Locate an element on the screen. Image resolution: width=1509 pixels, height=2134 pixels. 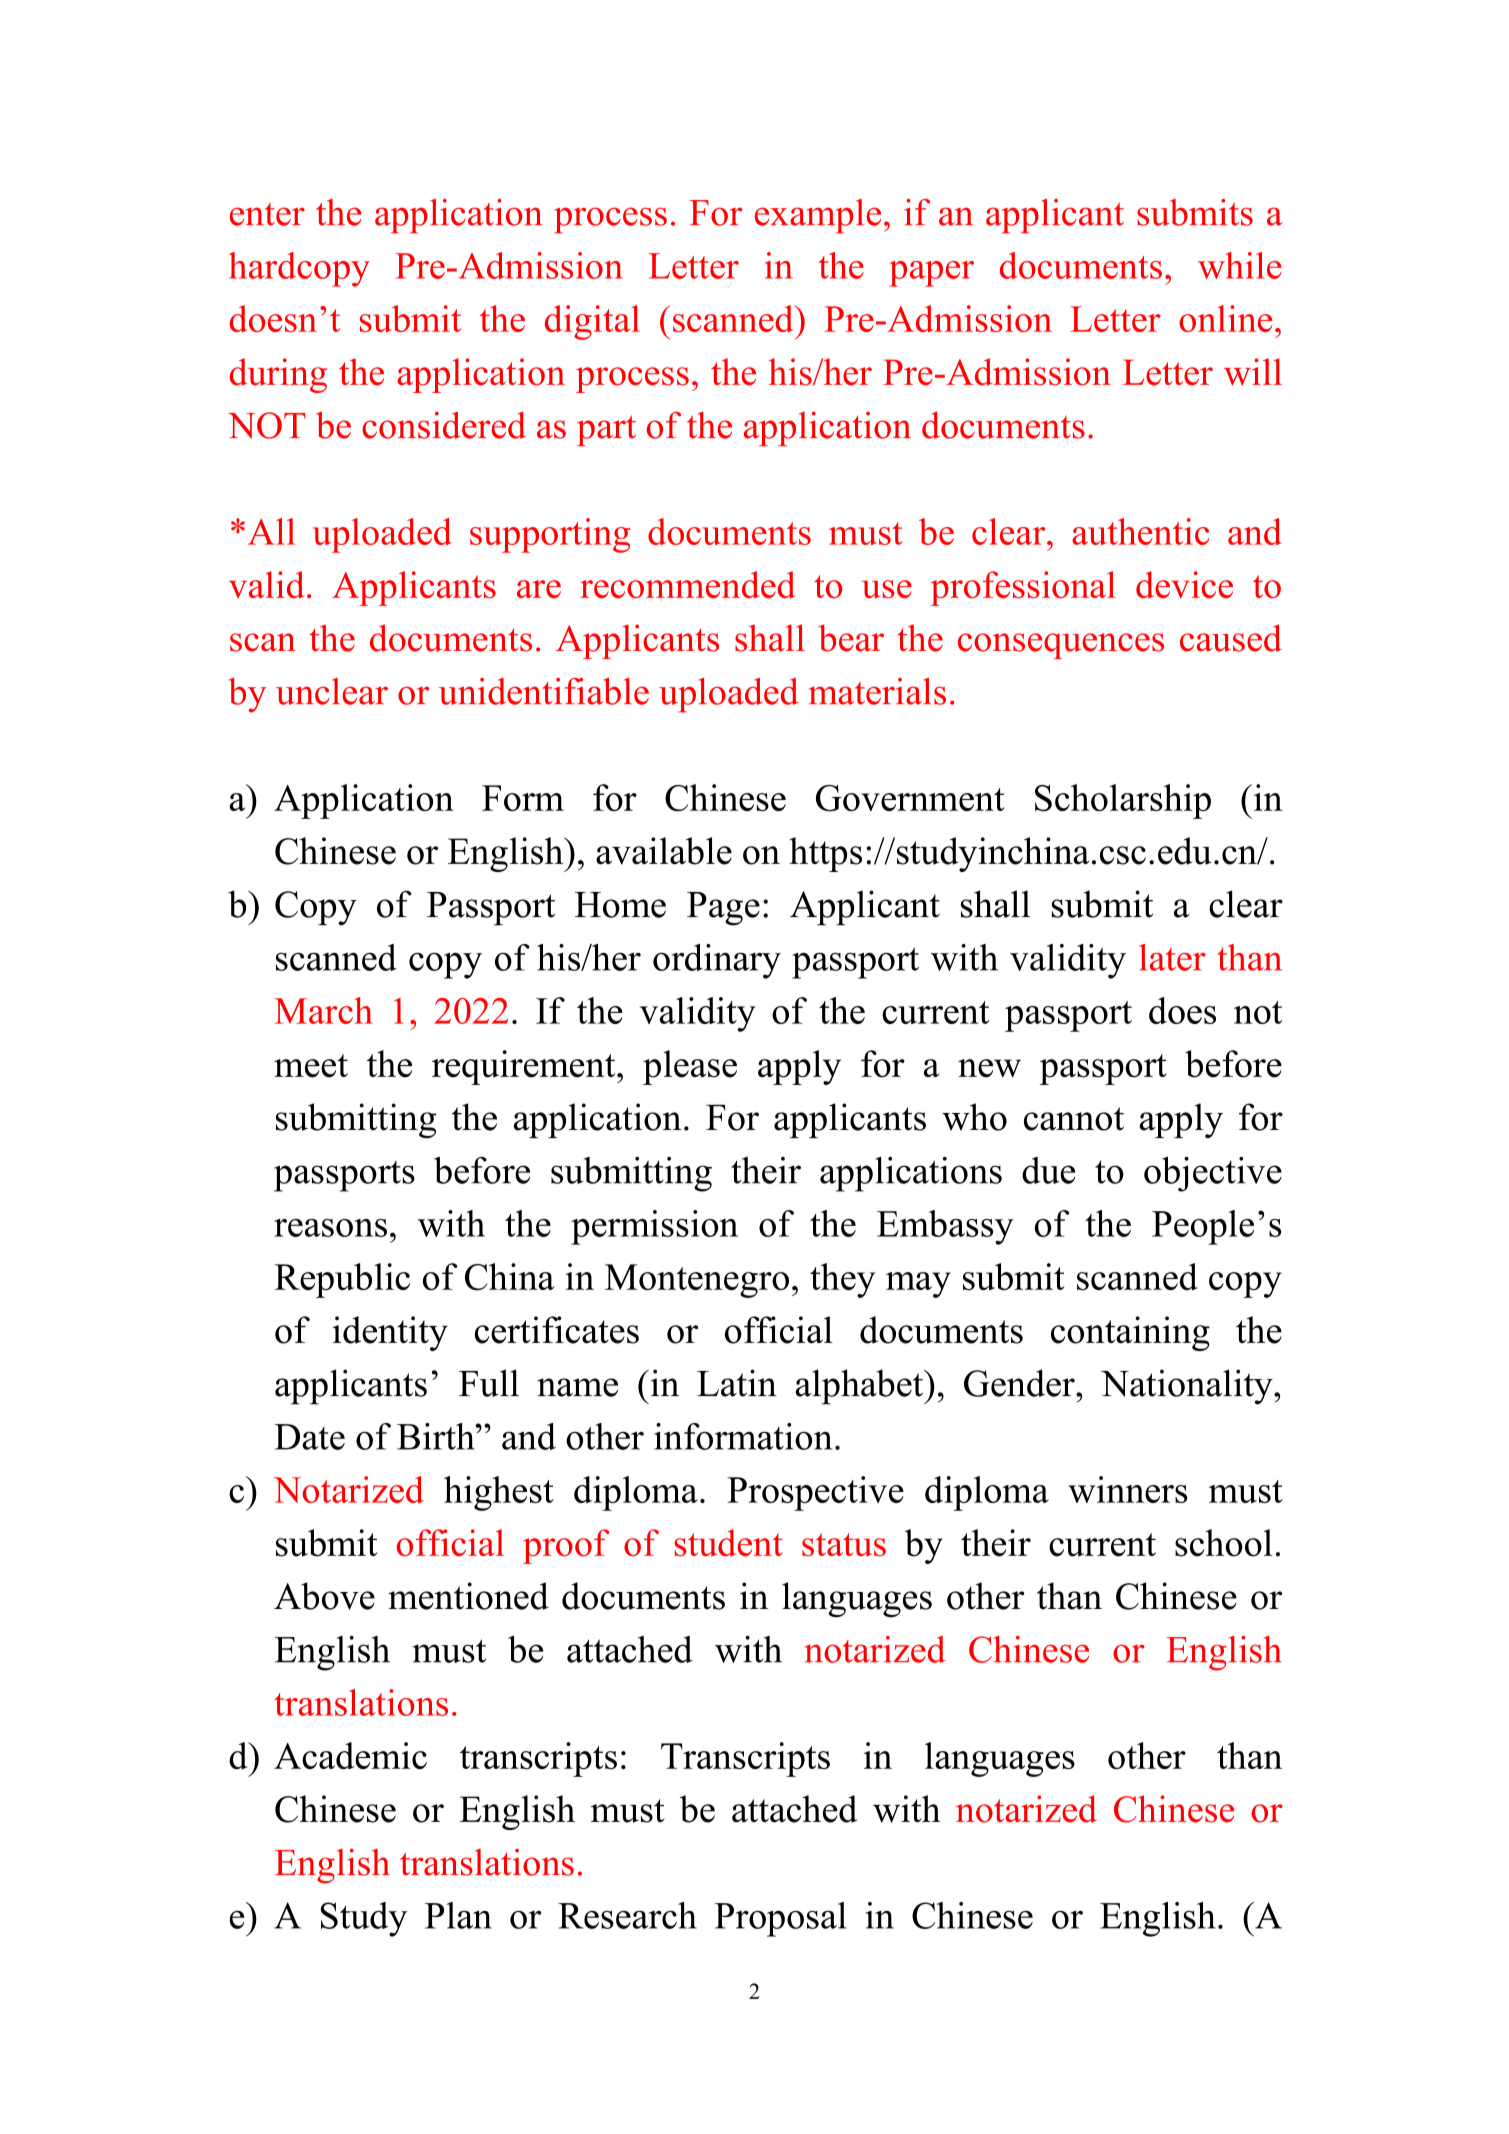
Scholarship is located at coordinates (1123, 801).
